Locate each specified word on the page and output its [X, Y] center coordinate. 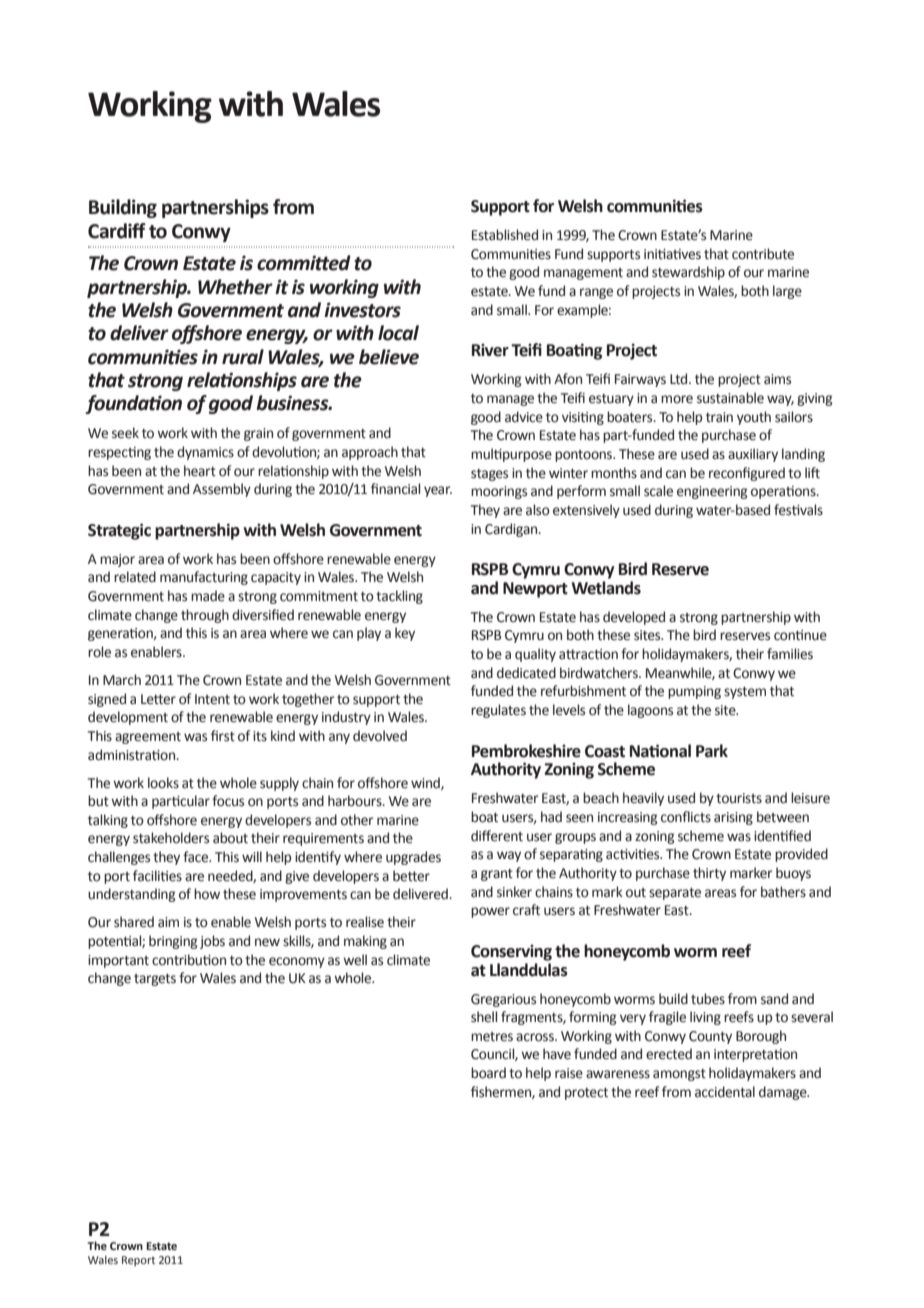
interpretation [755, 1055]
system [745, 693]
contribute [763, 254]
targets [155, 980]
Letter [158, 699]
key [405, 634]
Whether [235, 287]
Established [505, 235]
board [488, 1073]
